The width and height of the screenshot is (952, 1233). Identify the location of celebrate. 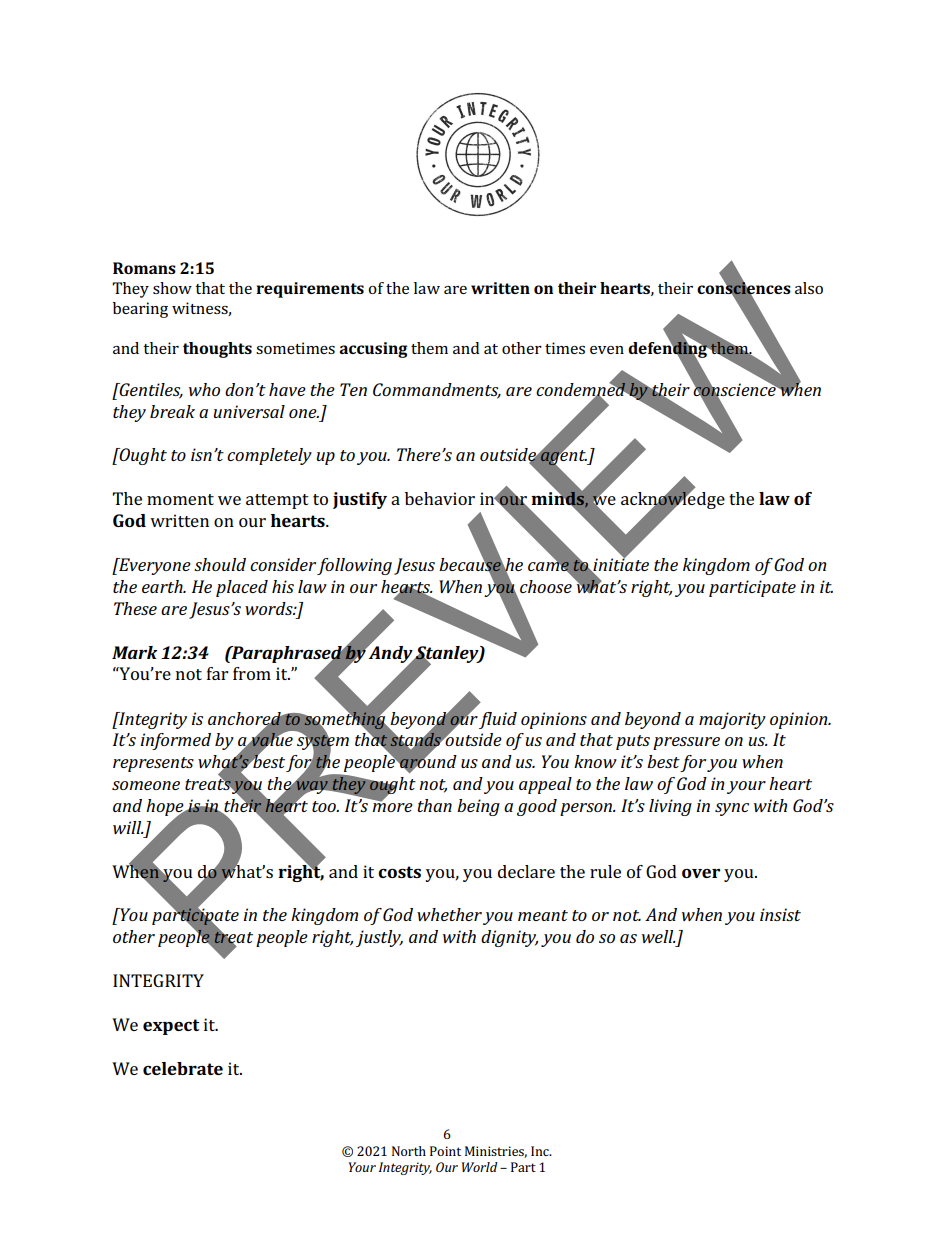
(183, 1068).
